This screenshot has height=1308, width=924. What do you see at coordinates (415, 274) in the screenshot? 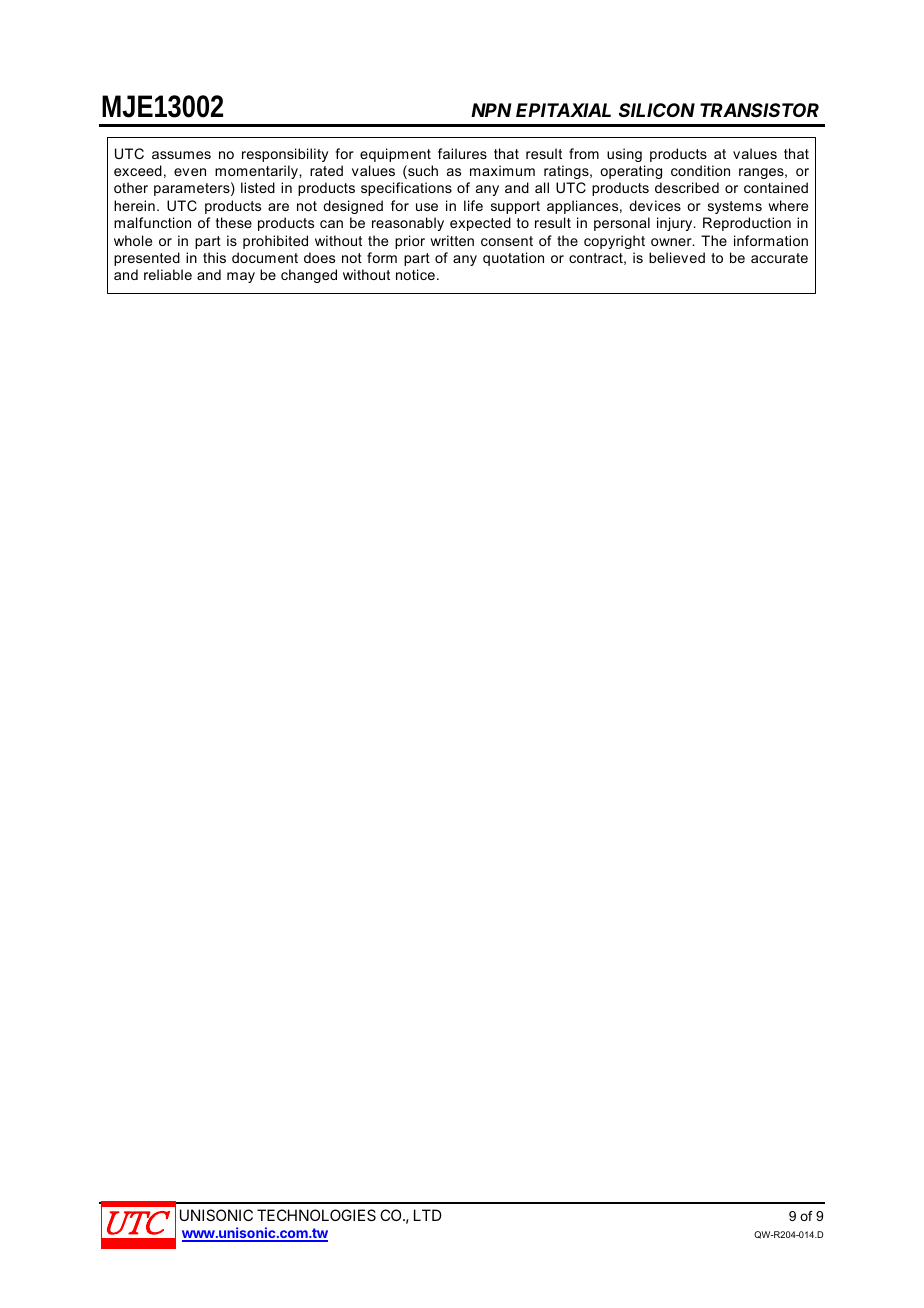
I see `notice` at bounding box center [415, 274].
